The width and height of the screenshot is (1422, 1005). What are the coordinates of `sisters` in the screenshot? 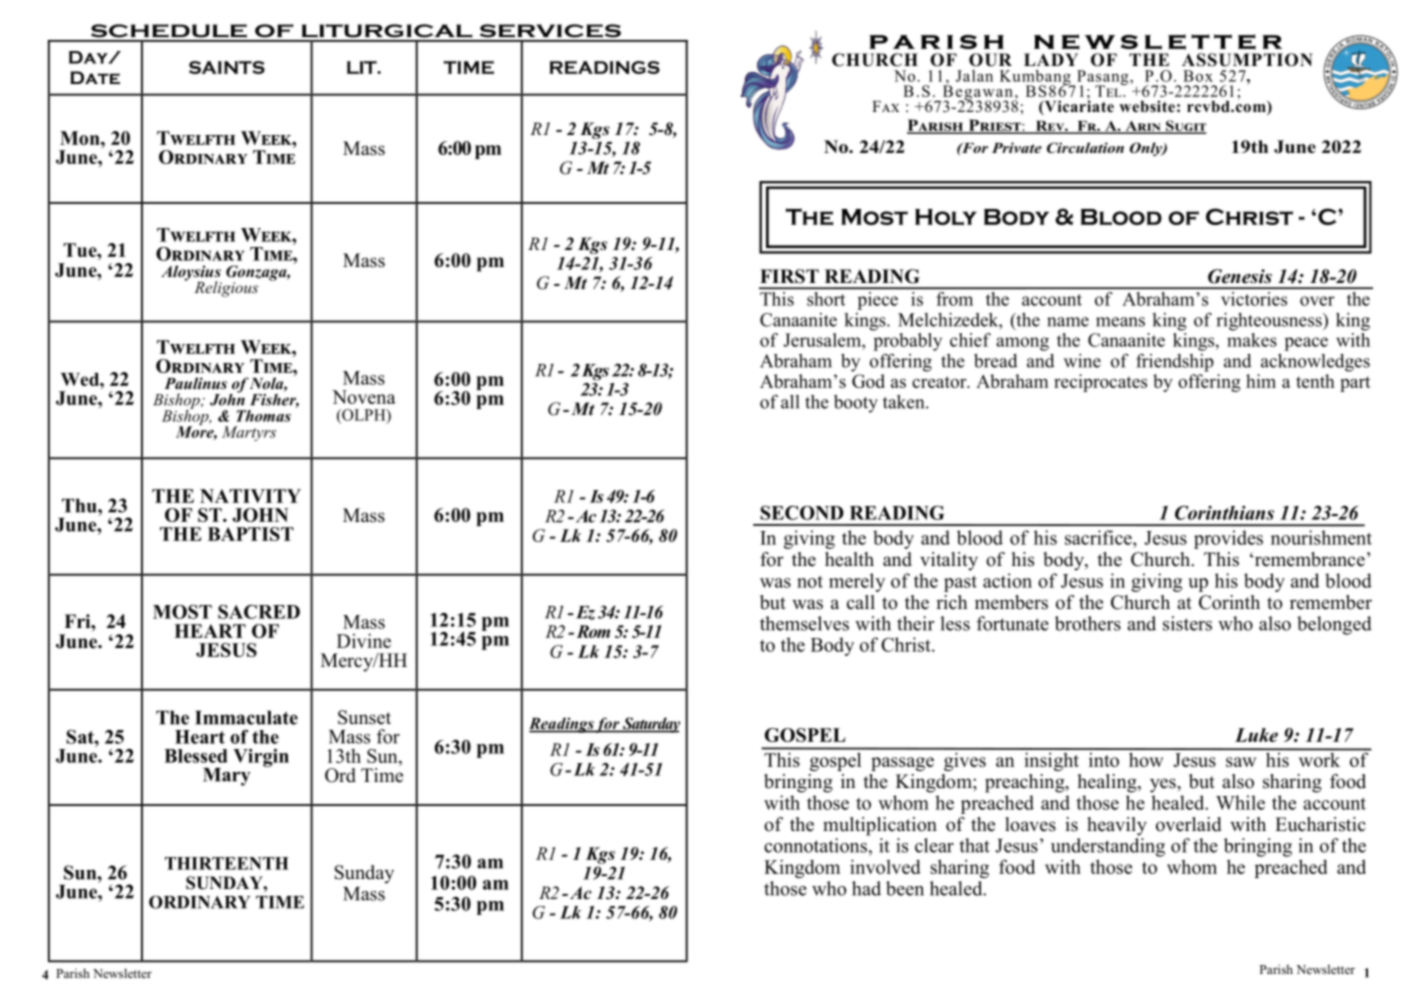 It's located at (1187, 623).
